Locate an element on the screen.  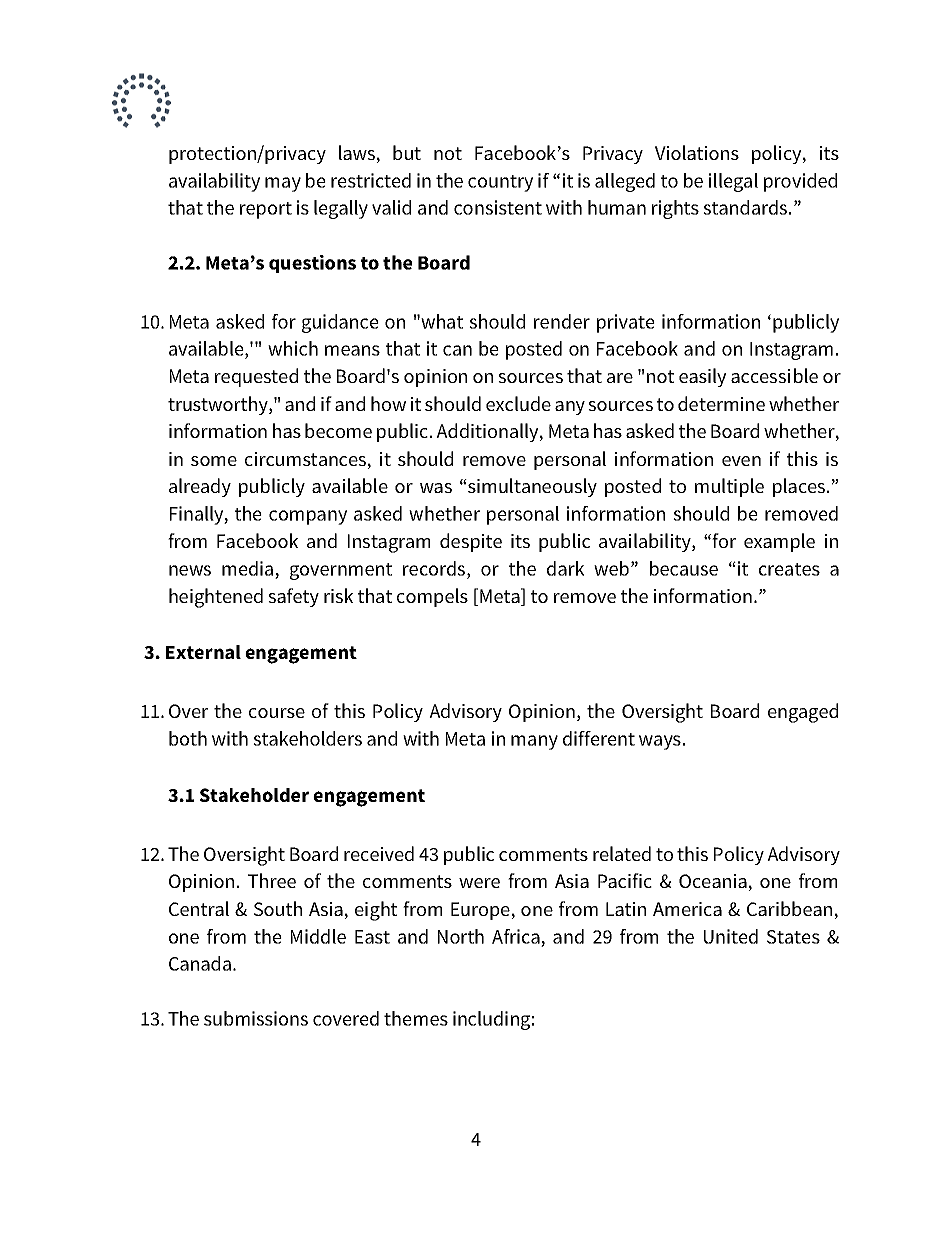
some is located at coordinates (214, 461).
